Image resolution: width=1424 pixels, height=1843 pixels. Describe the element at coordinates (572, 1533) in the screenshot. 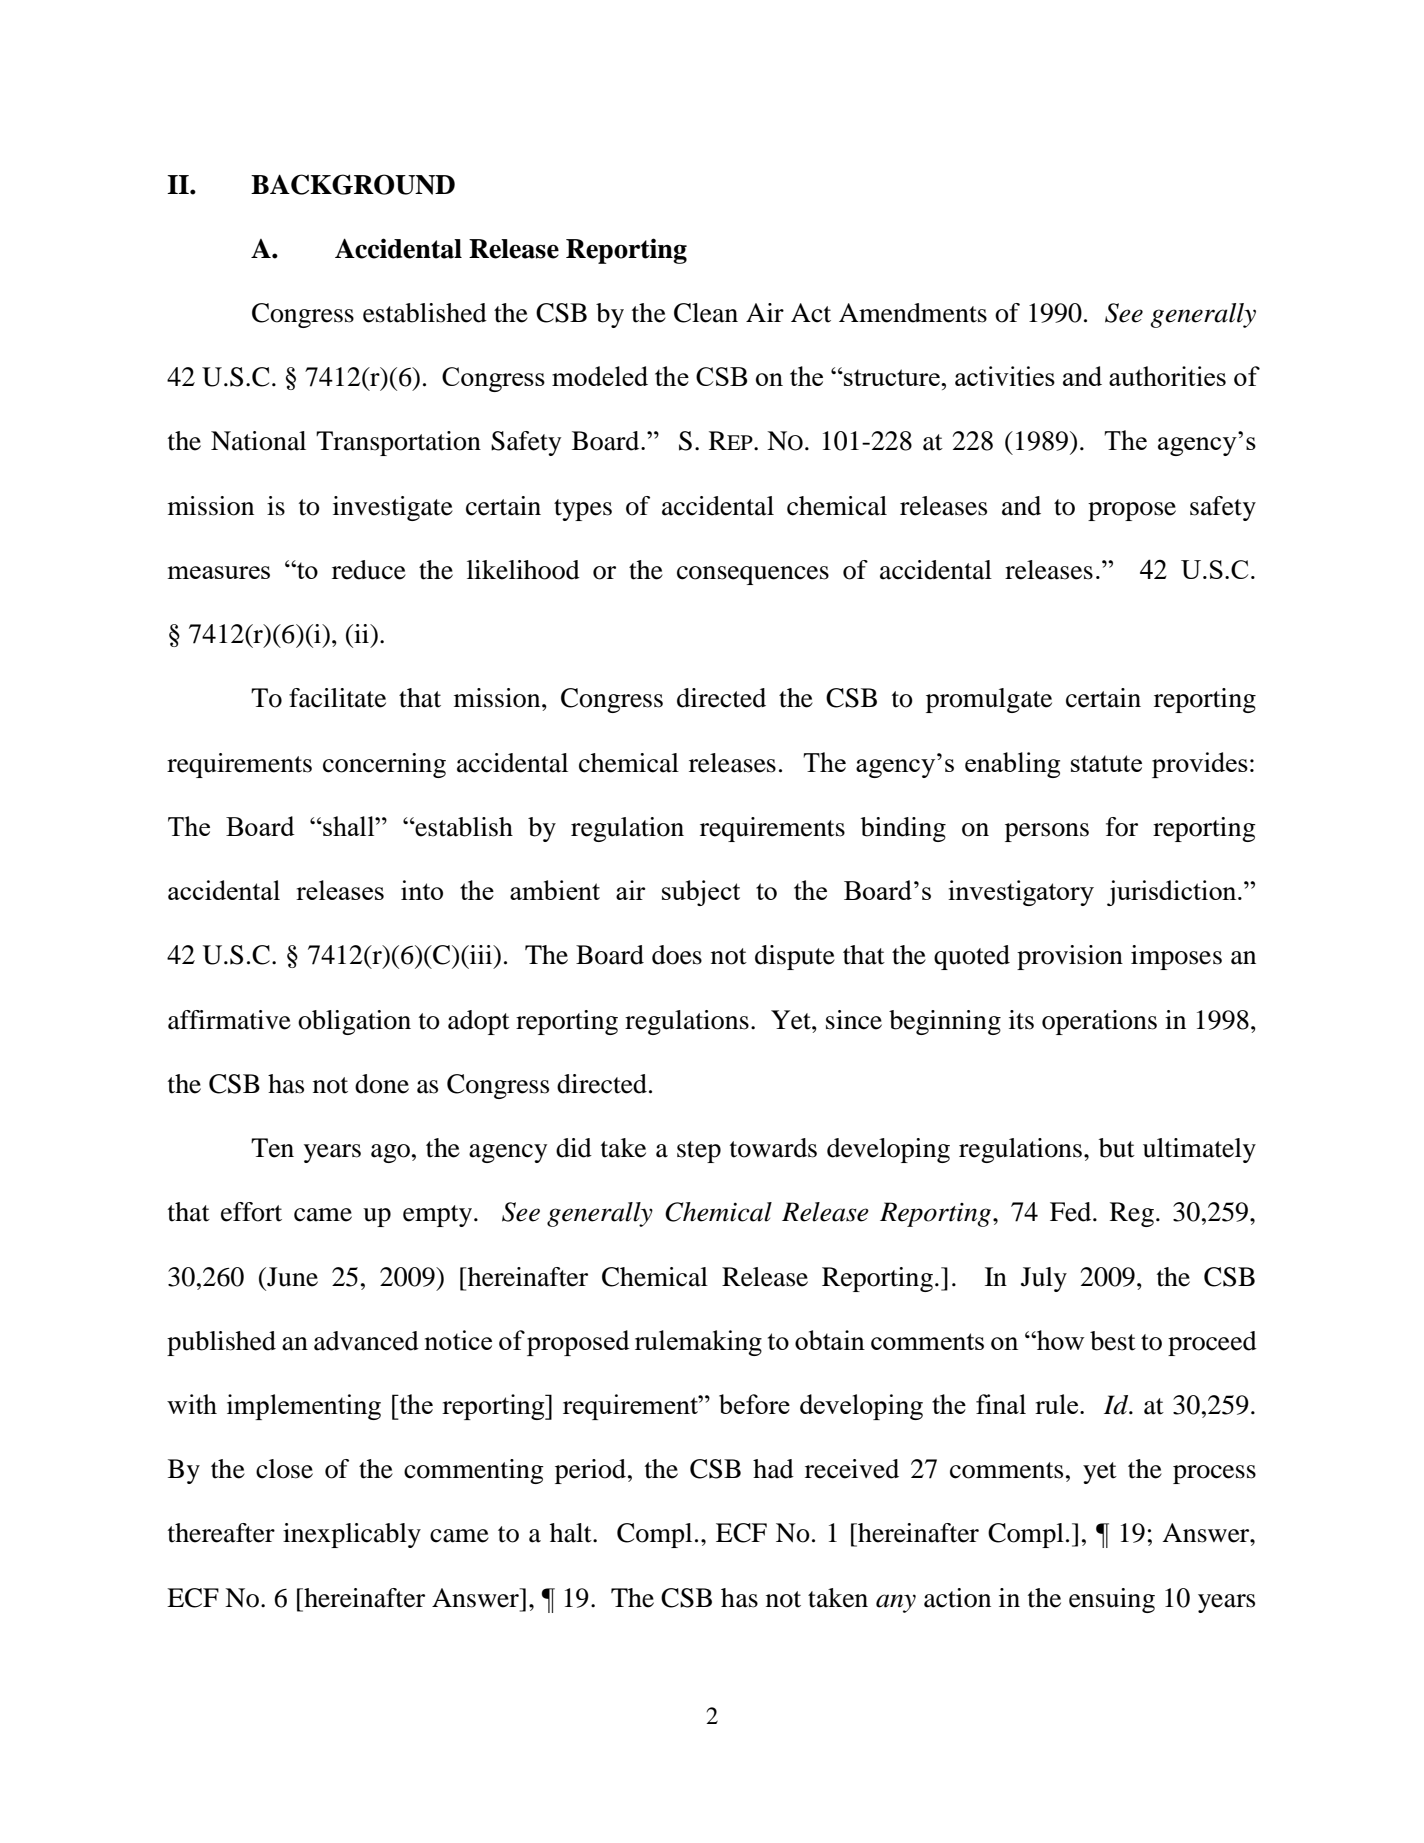

I see `halt` at that location.
